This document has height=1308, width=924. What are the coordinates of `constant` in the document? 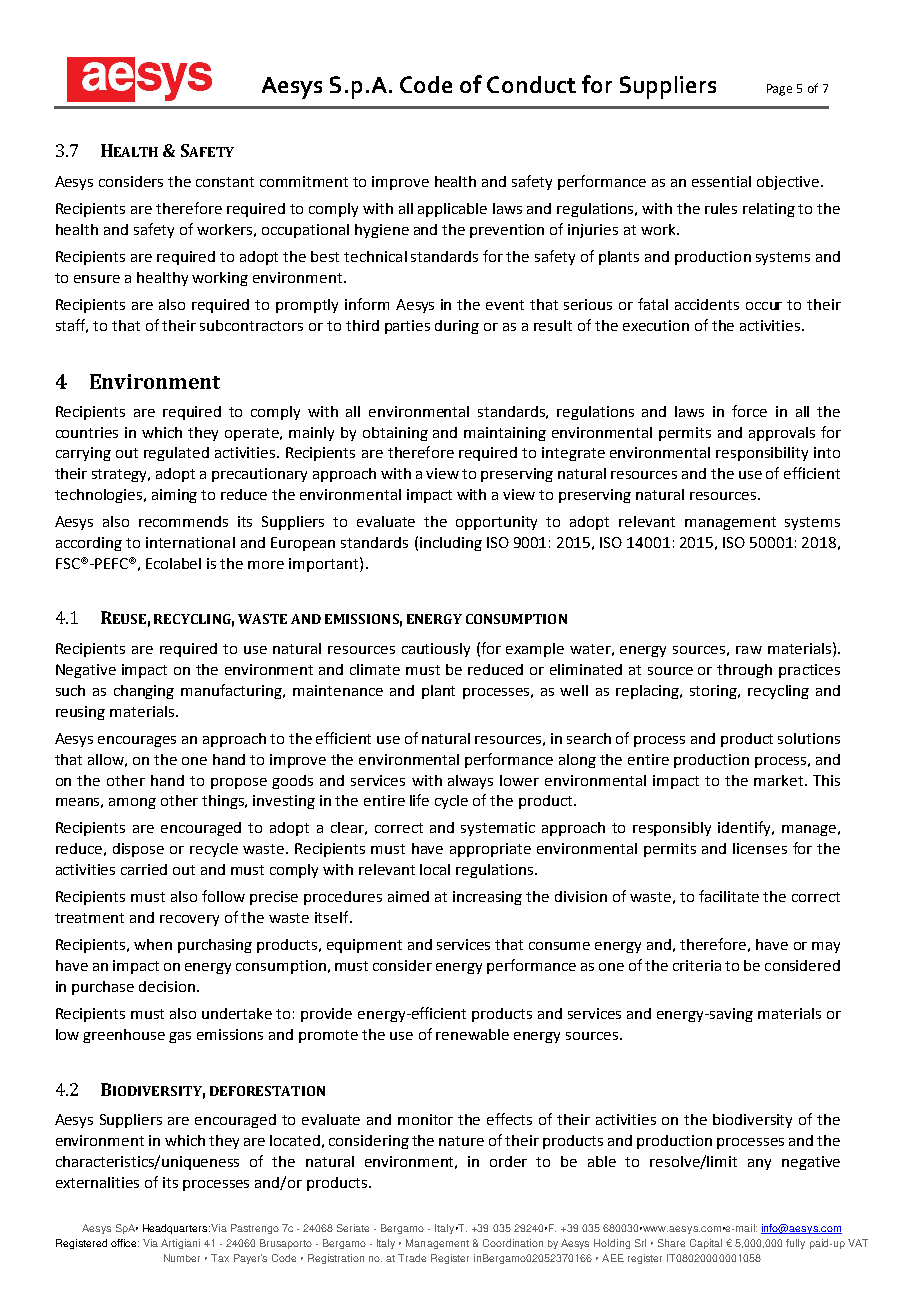 It's located at (225, 182).
